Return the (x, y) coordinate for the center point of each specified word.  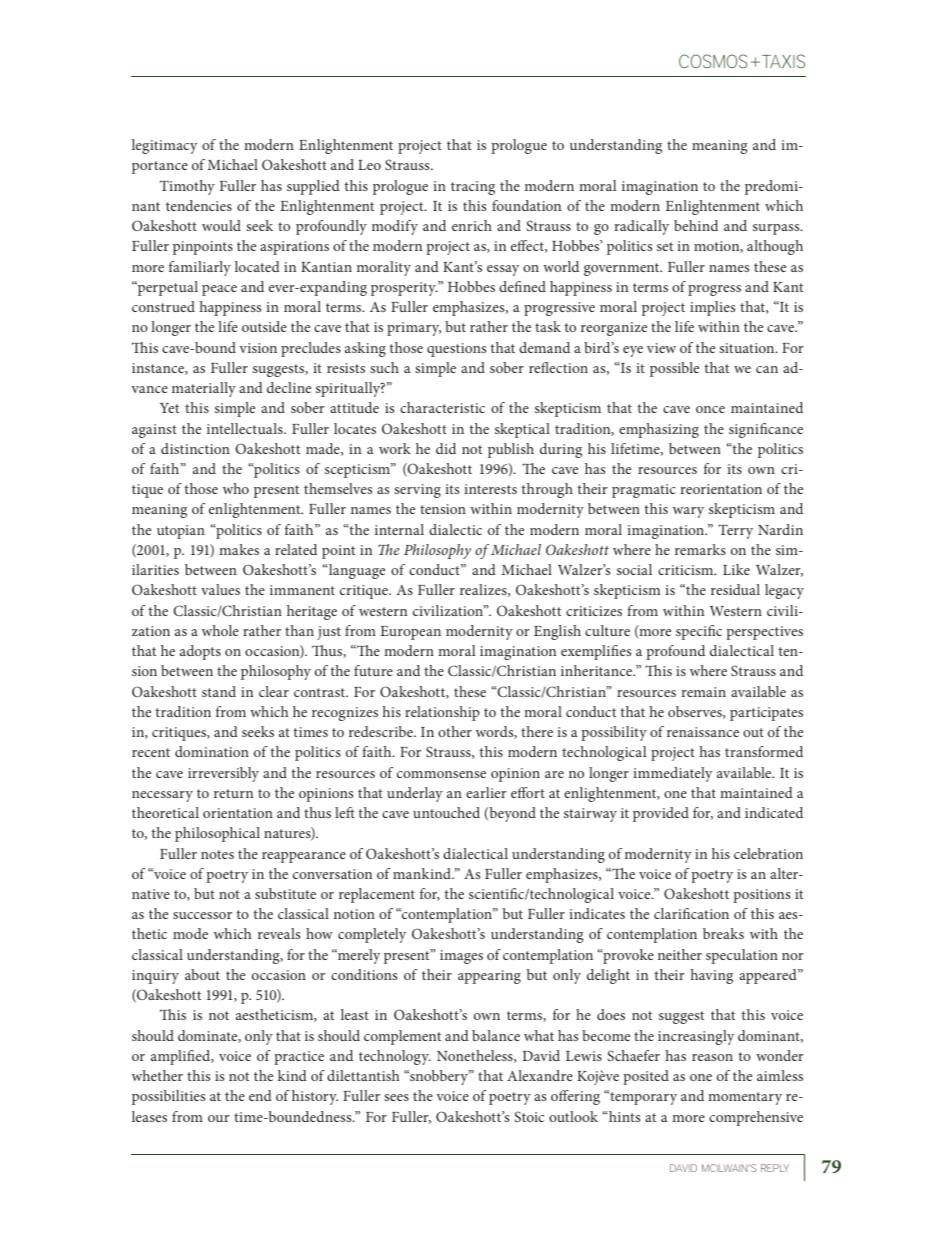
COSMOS (713, 61)
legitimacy (164, 146)
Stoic (529, 1116)
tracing (473, 188)
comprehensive (756, 1118)
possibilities (168, 1097)
